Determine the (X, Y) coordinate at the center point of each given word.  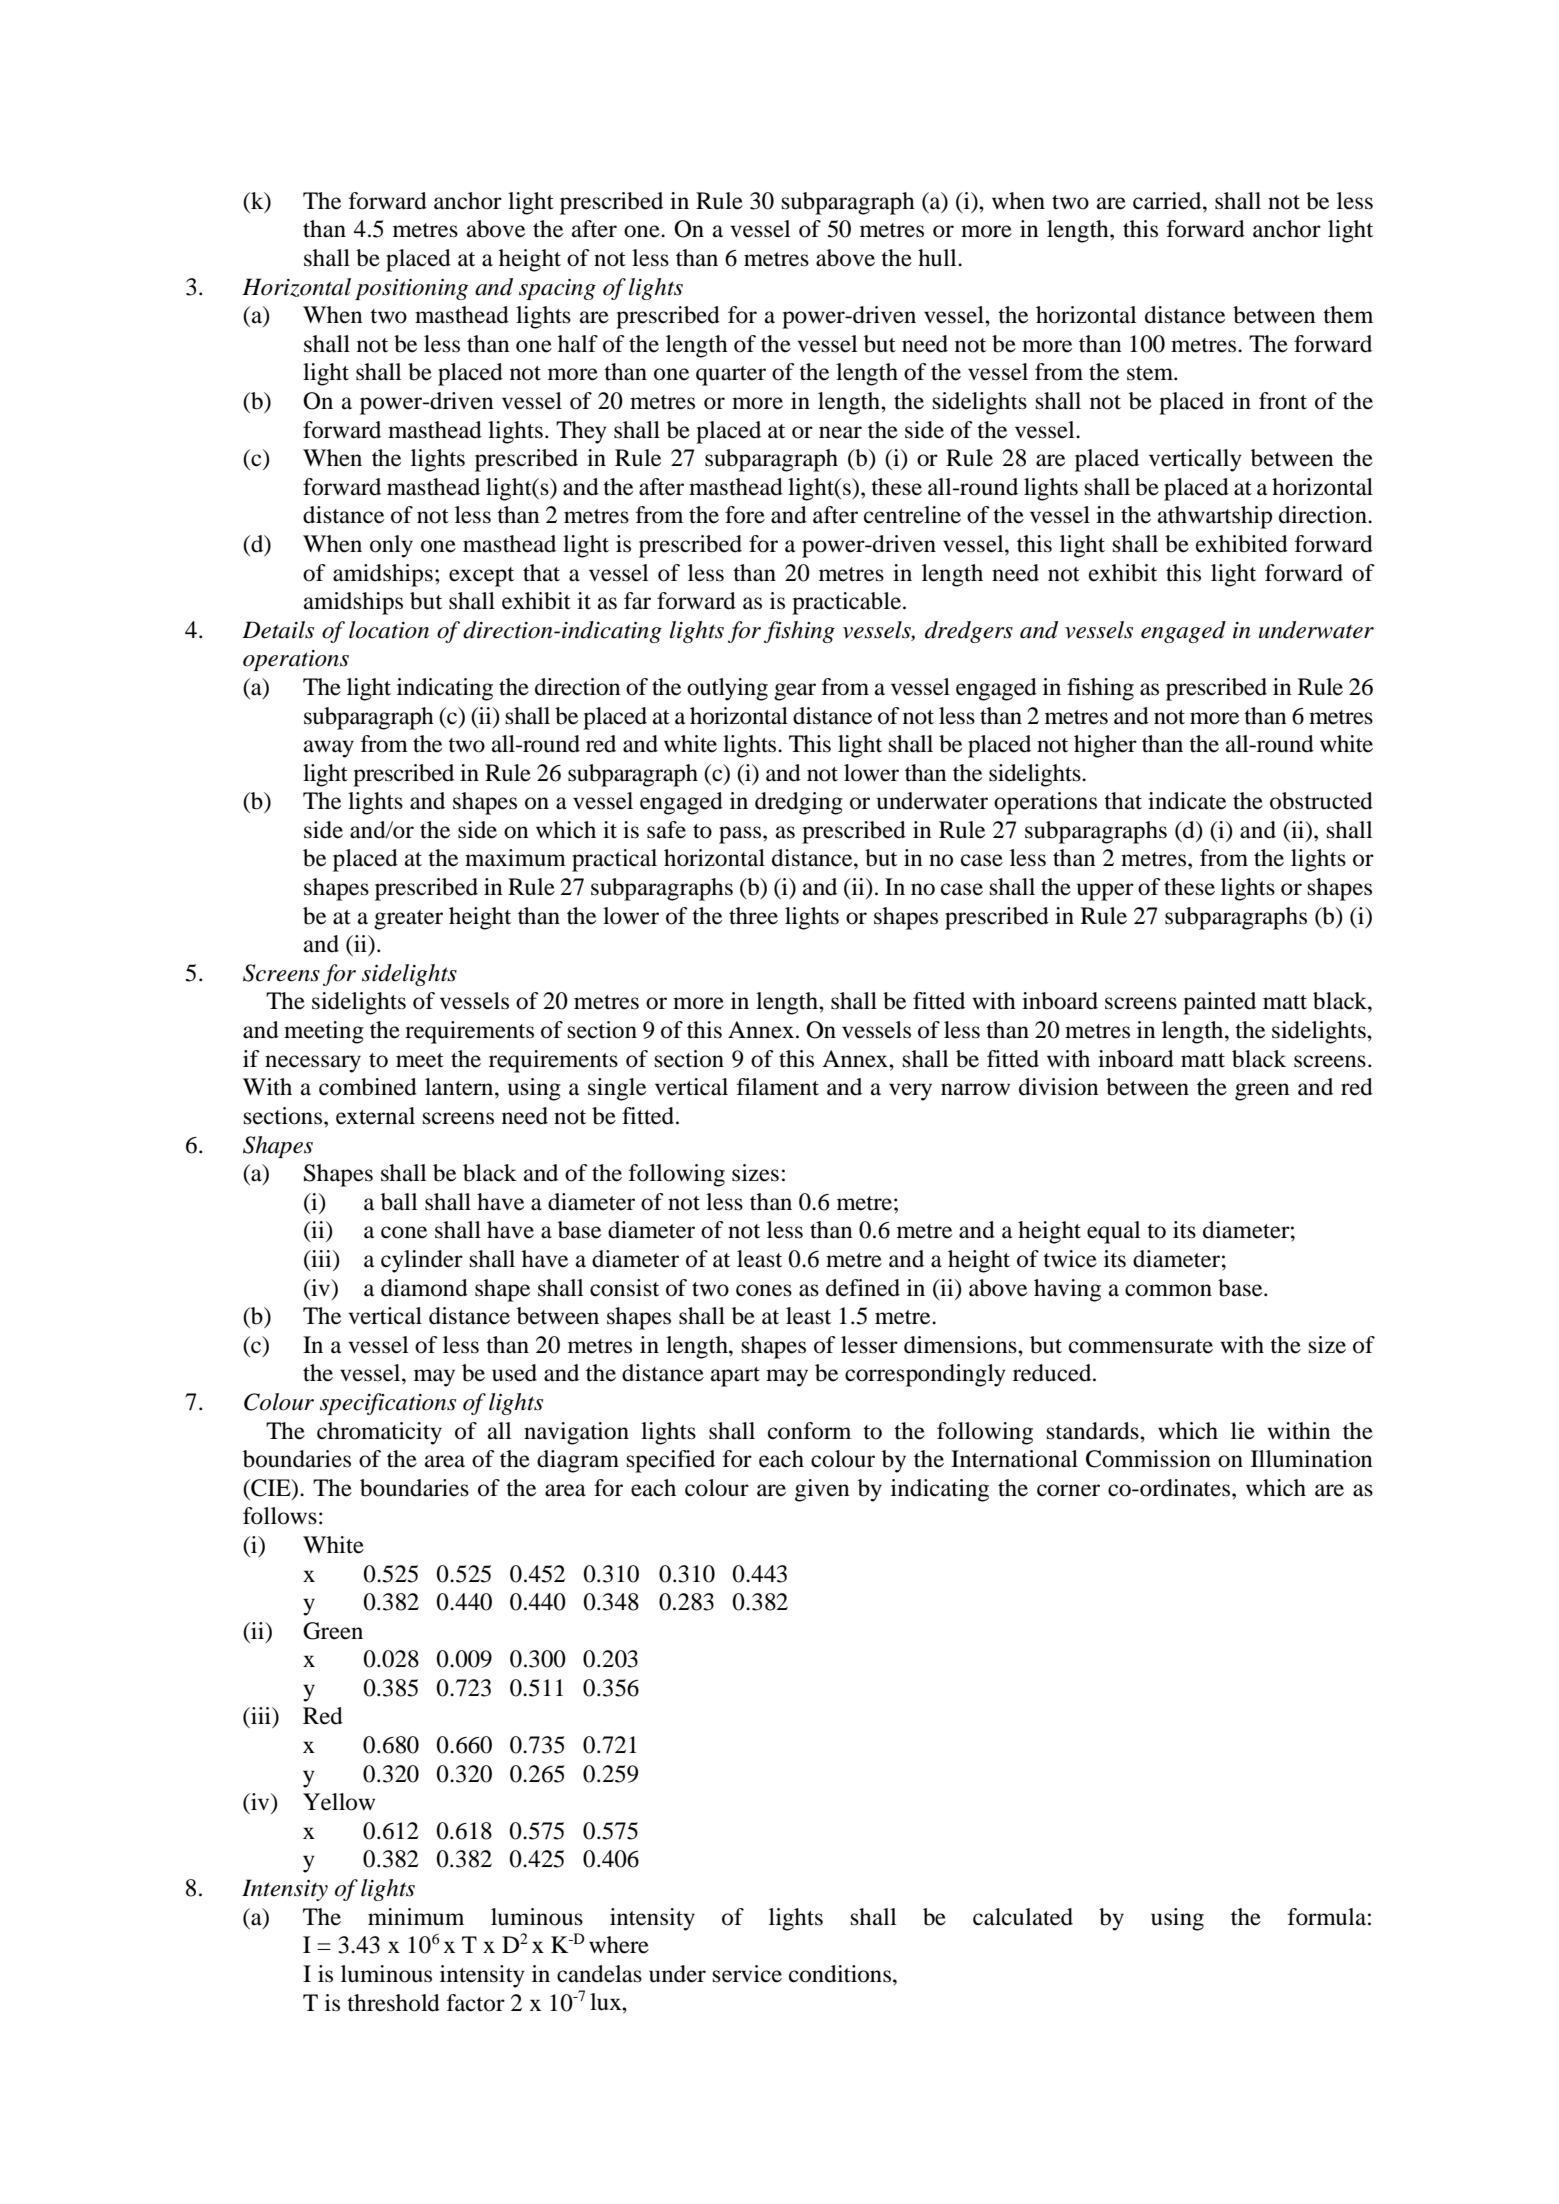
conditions (841, 1974)
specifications (388, 1404)
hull (938, 258)
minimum (416, 1917)
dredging (799, 803)
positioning (411, 289)
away (329, 749)
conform (809, 1431)
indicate (1187, 801)
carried (1168, 201)
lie (1243, 1431)
